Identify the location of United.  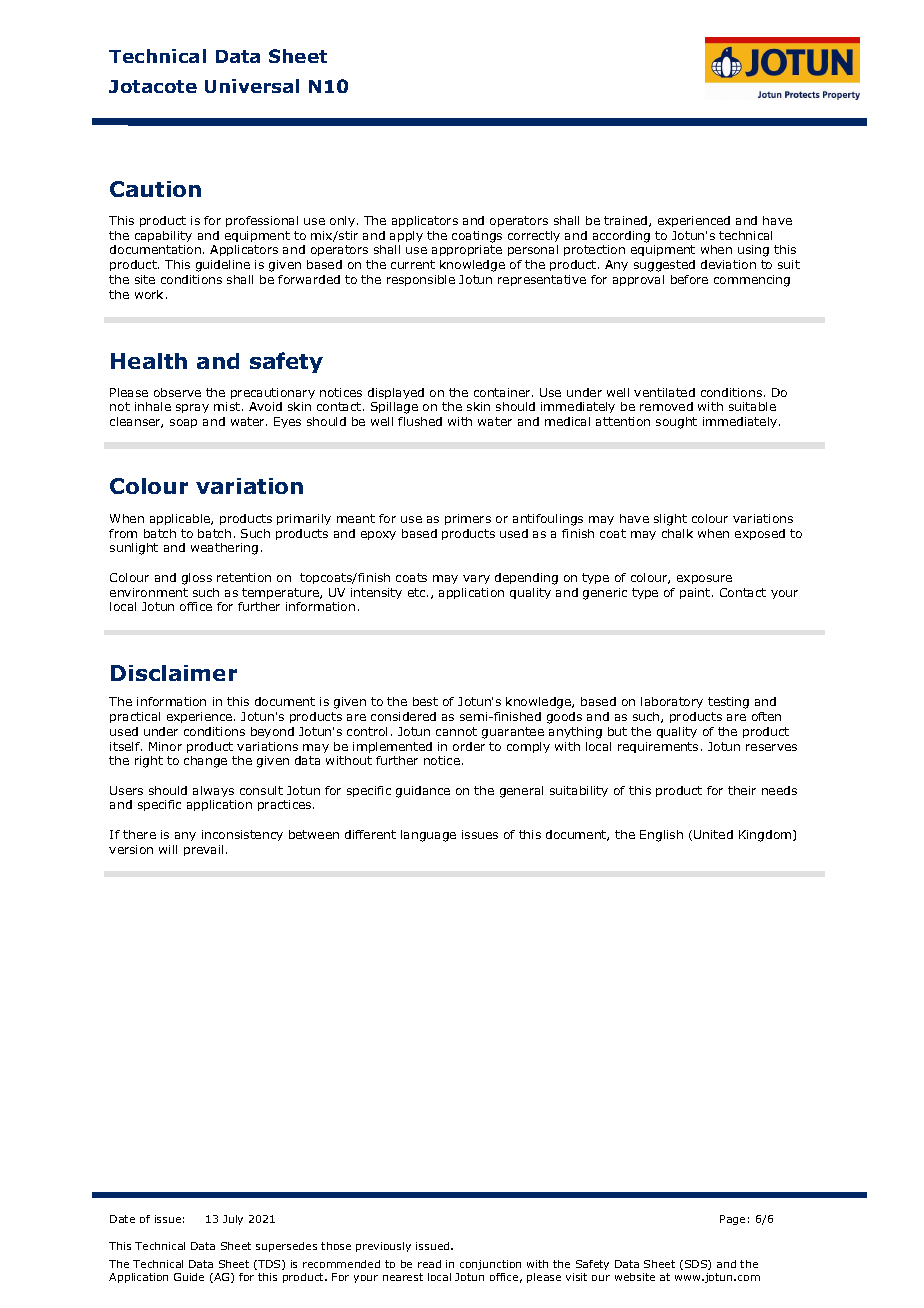
(713, 834).
